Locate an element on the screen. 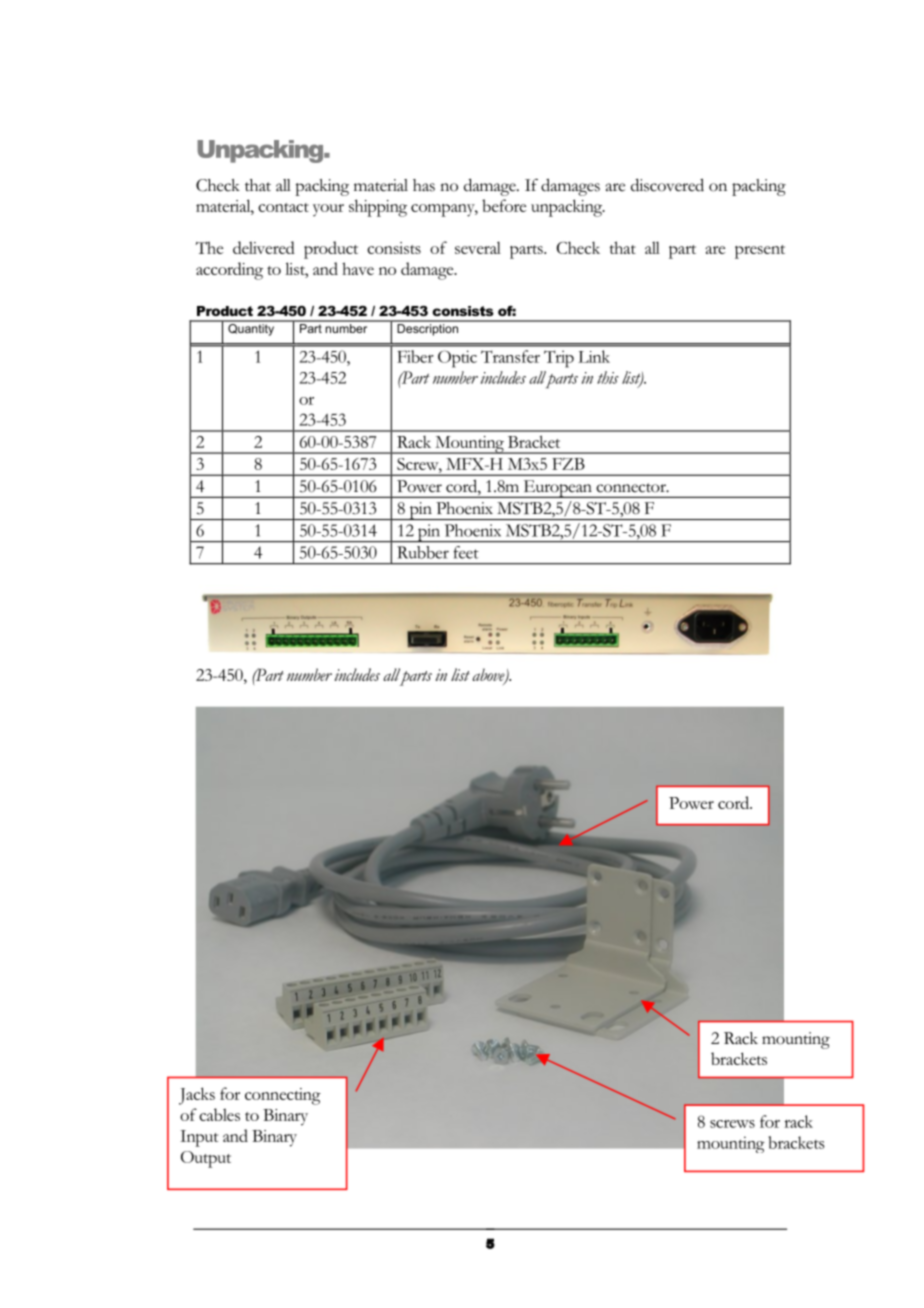 The image size is (924, 1308). Output is located at coordinates (206, 1159).
